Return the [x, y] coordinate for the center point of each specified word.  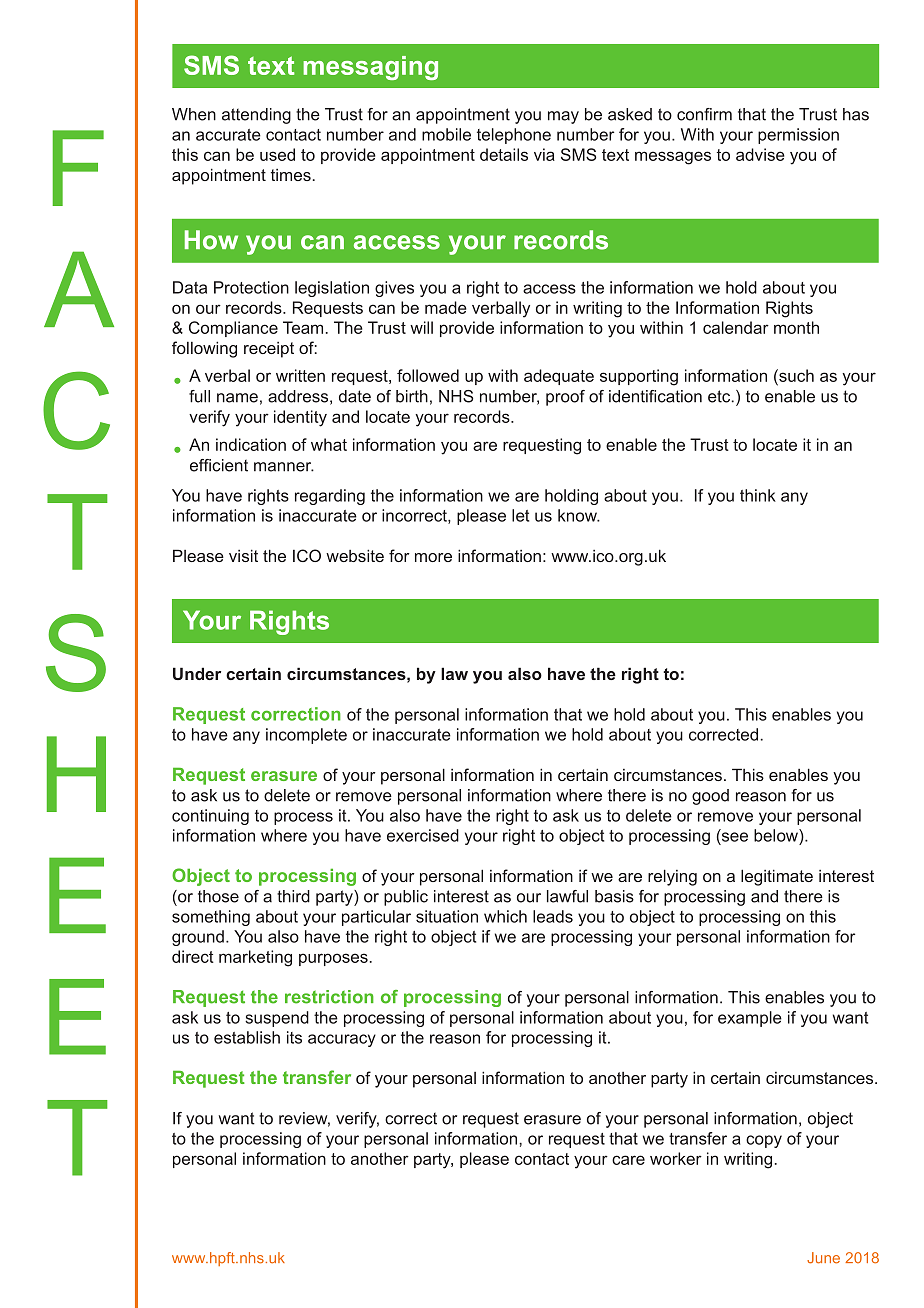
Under [197, 673]
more [433, 557]
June [823, 1258]
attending [256, 116]
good [710, 797]
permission [798, 136]
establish [247, 1037]
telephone [514, 136]
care [628, 1160]
